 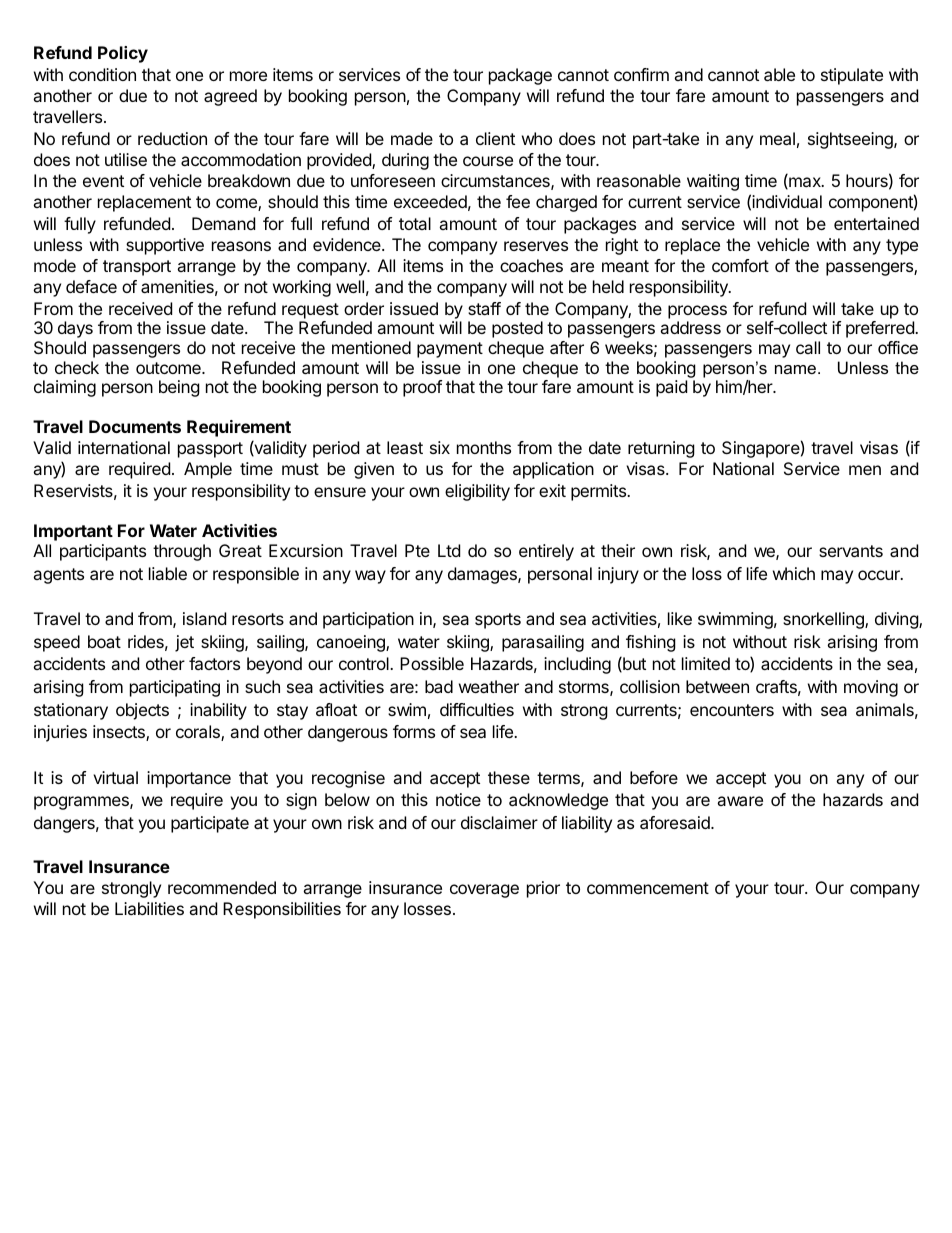 I want to click on client, so click(x=495, y=138).
